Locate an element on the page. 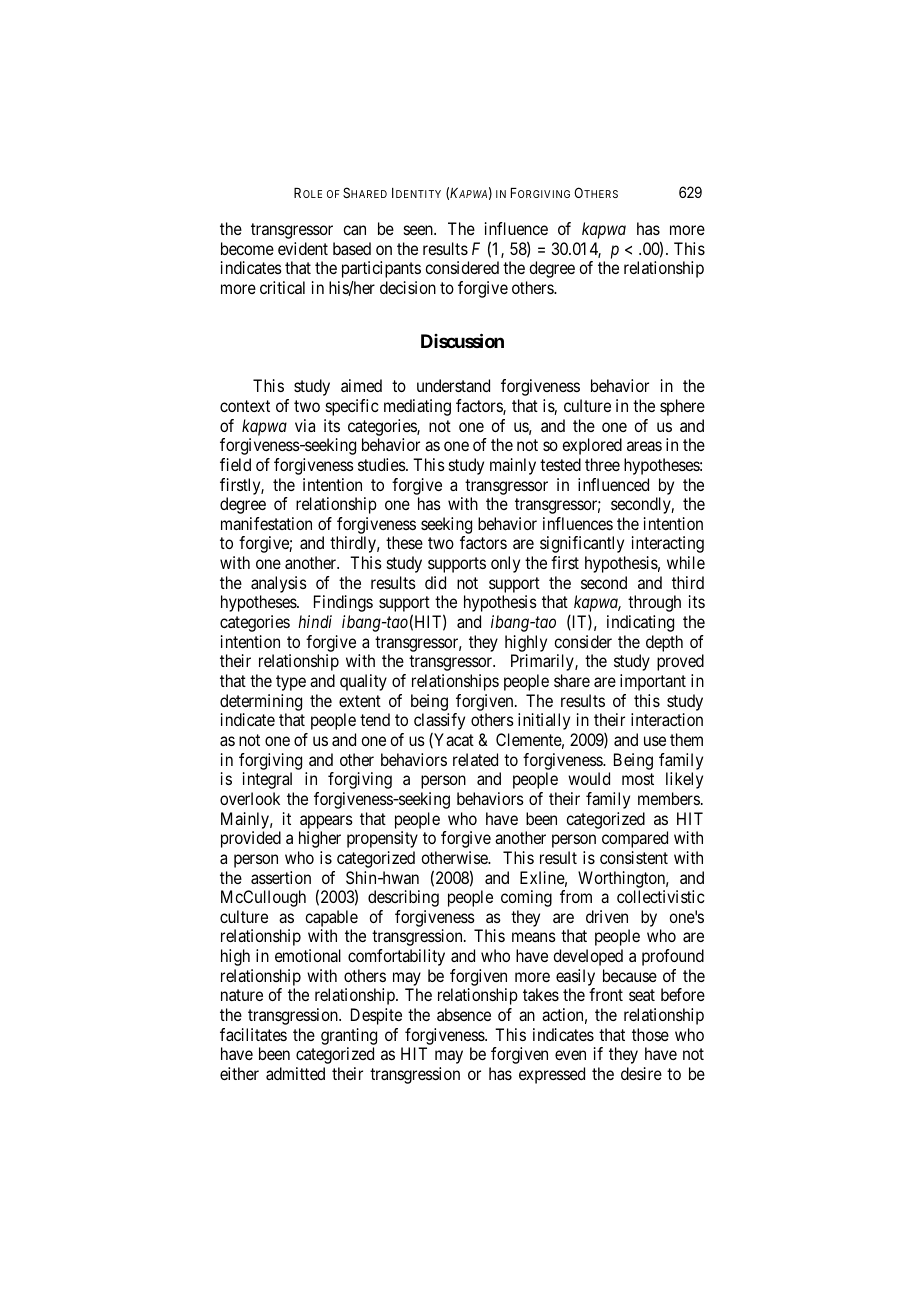  studies is located at coordinates (382, 464).
